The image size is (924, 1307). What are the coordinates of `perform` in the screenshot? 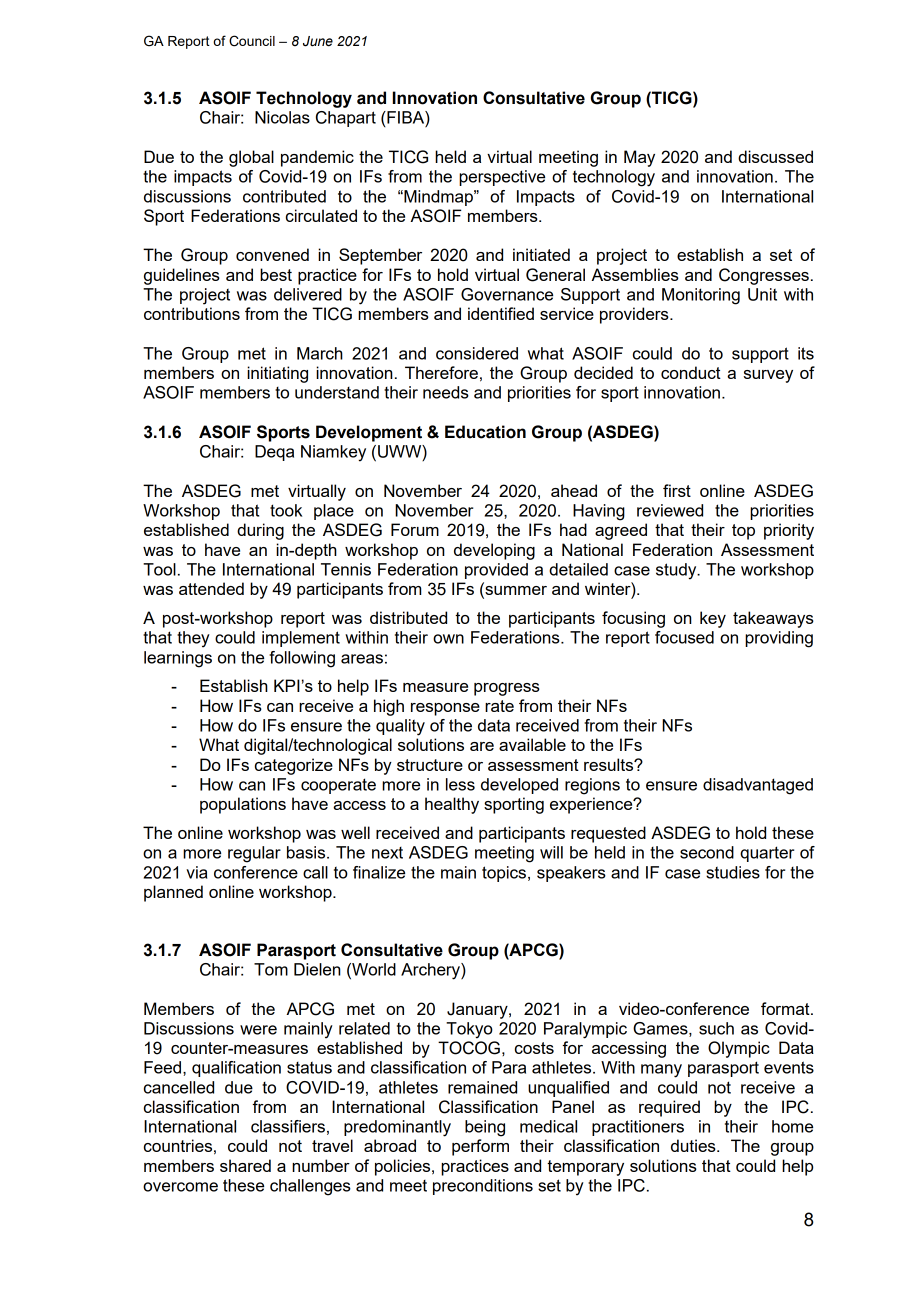 It's located at (480, 1147).
